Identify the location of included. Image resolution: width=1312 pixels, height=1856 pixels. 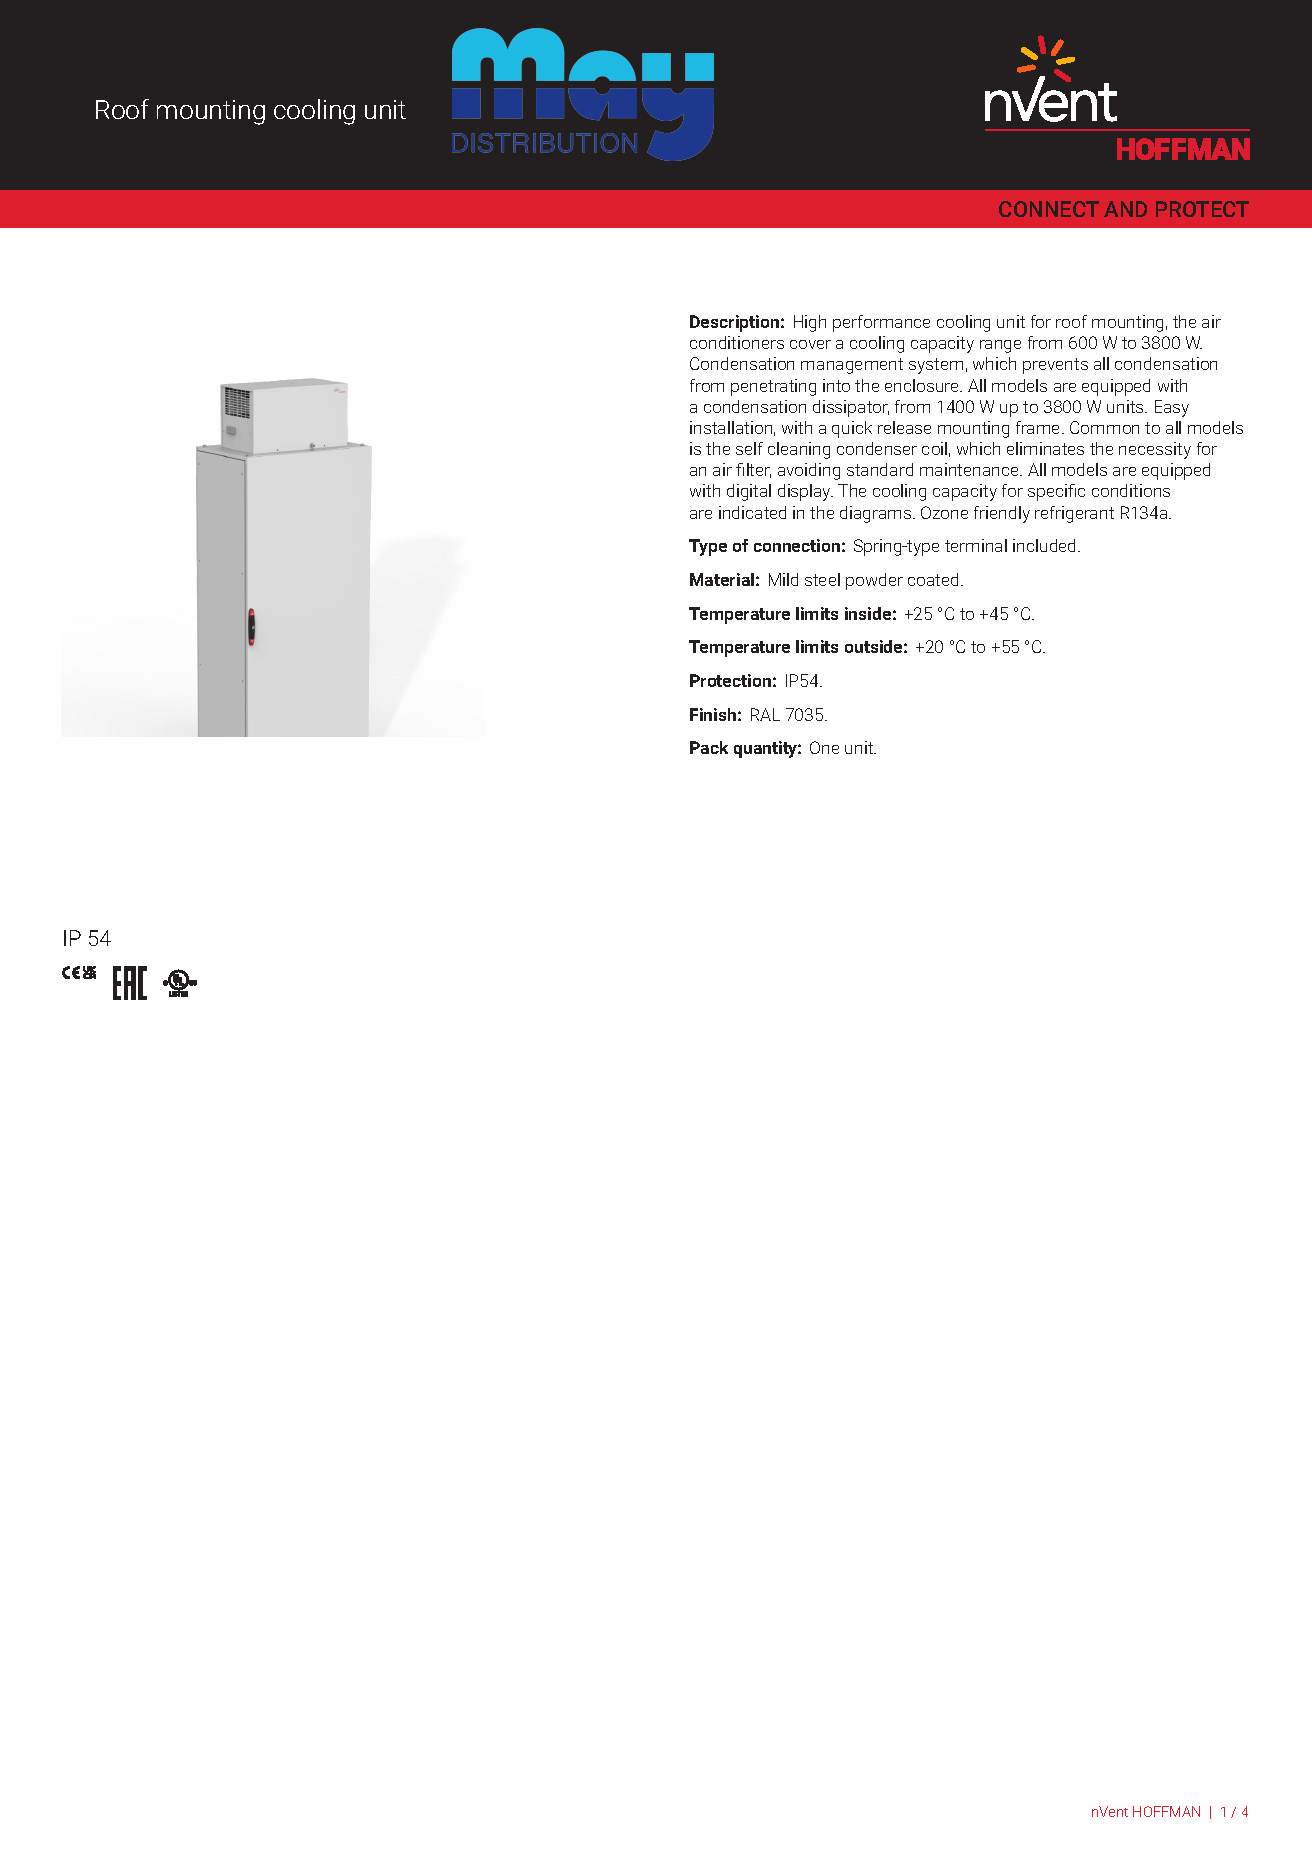
(1046, 545).
